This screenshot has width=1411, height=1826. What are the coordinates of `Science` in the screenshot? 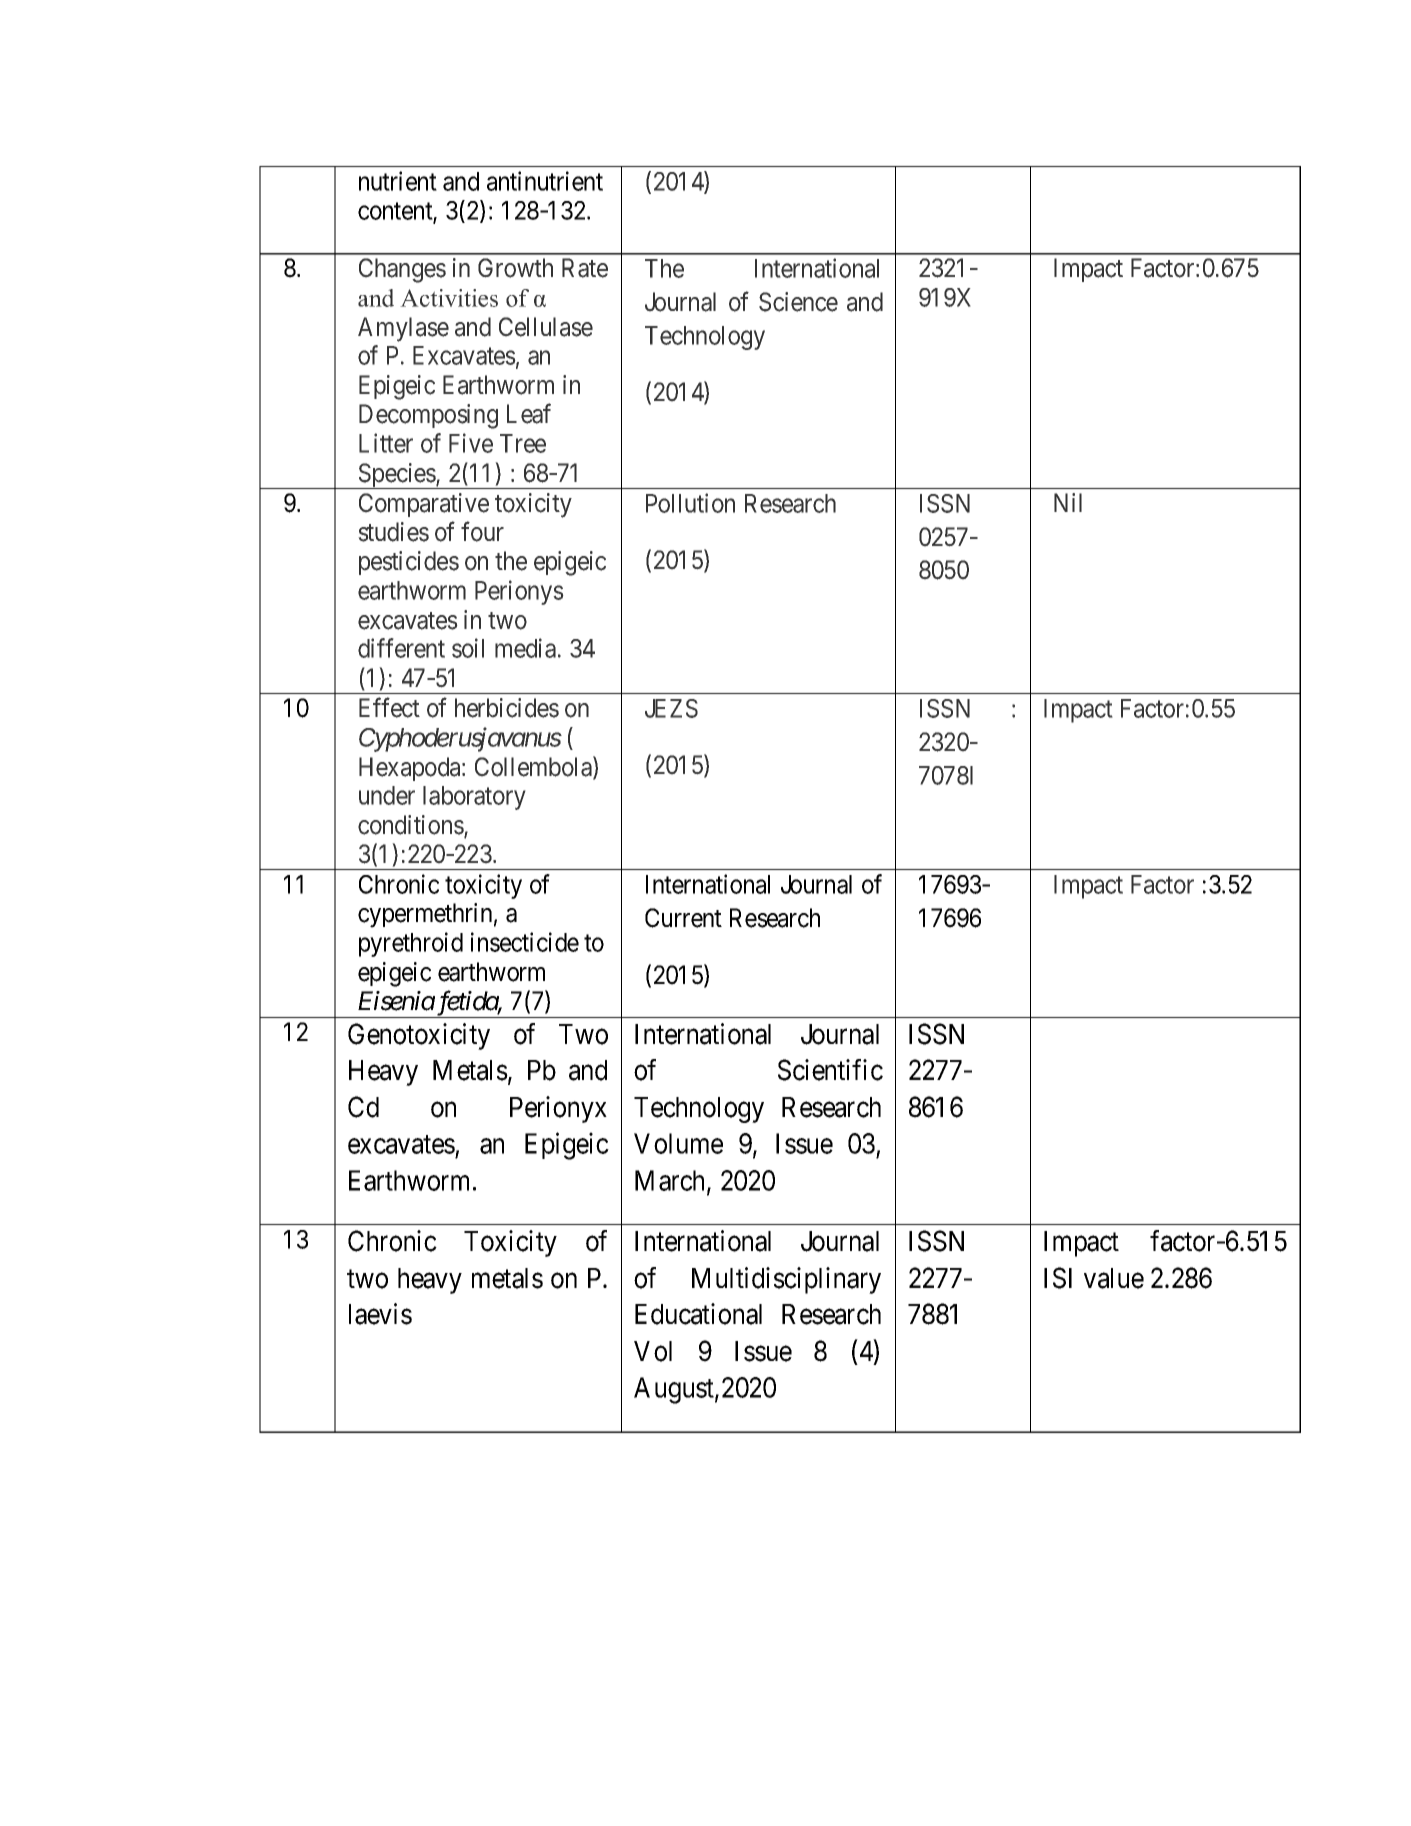 It's located at (798, 302).
